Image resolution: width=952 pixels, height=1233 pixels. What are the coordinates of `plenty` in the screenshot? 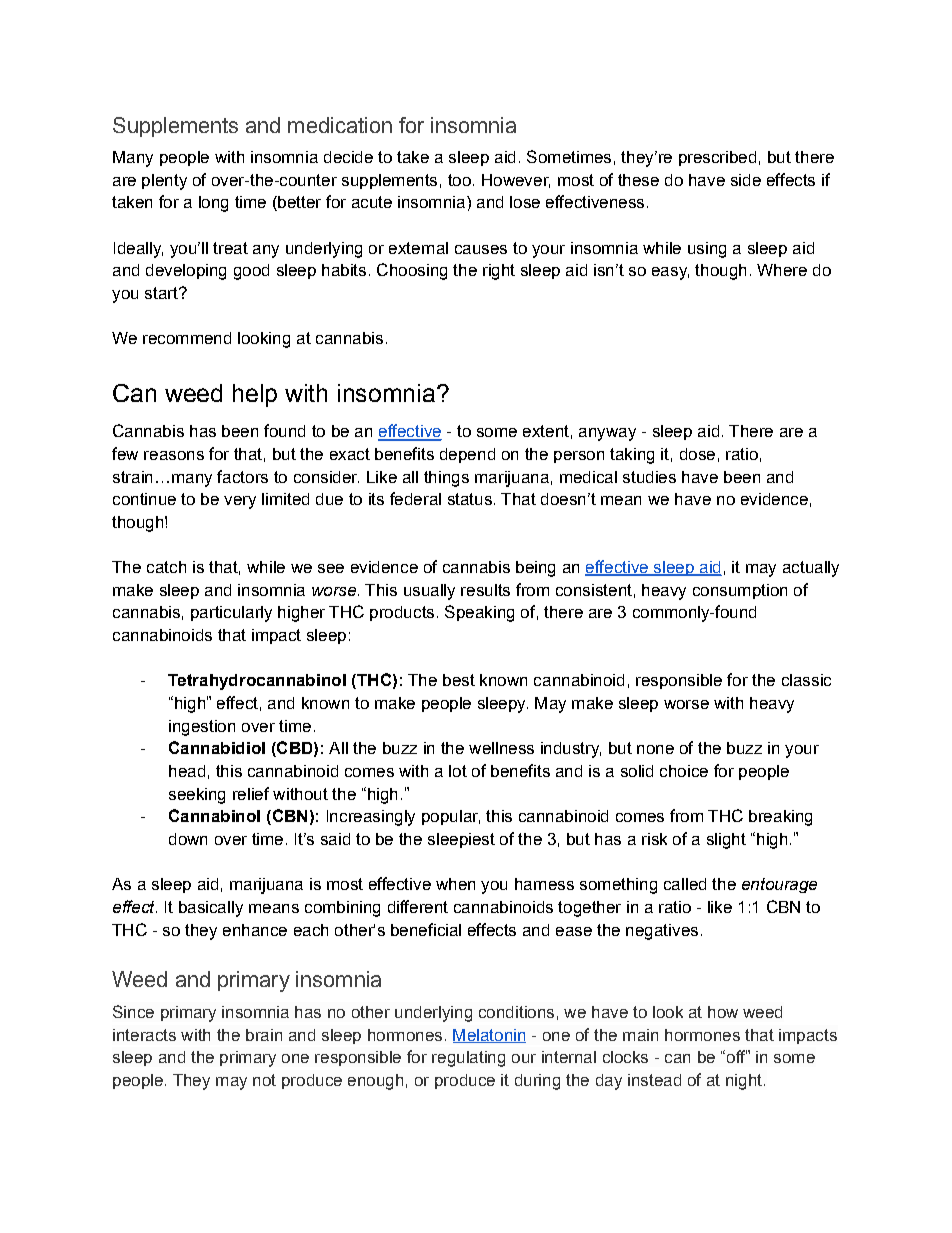 It's located at (164, 182).
